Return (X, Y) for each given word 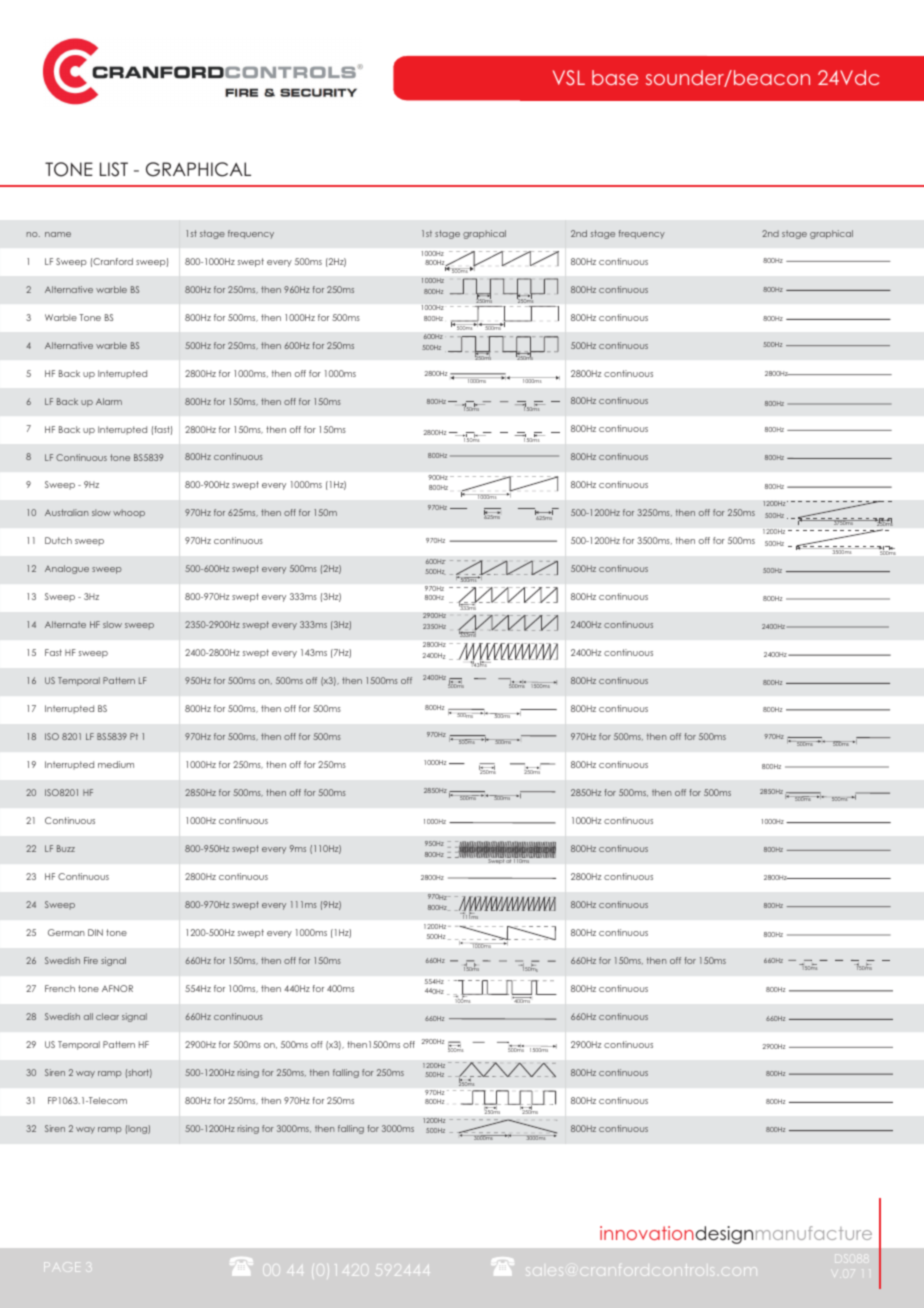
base (615, 77)
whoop (129, 513)
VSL (569, 77)
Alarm (109, 401)
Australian (67, 512)
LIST (114, 169)
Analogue (67, 569)
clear (107, 1016)
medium (116, 764)
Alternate (65, 624)
